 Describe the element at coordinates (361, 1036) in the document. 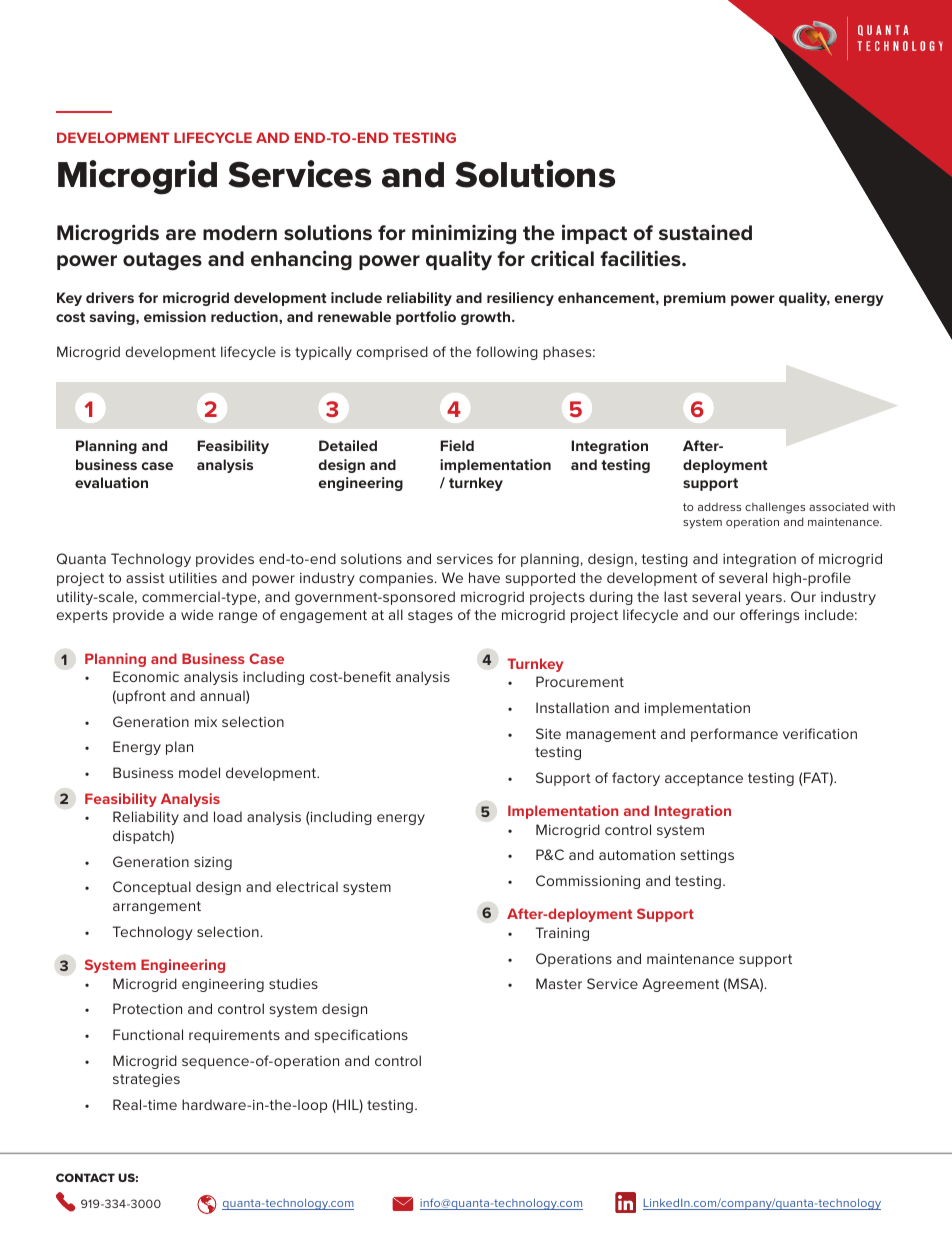

I see `specifications` at that location.
